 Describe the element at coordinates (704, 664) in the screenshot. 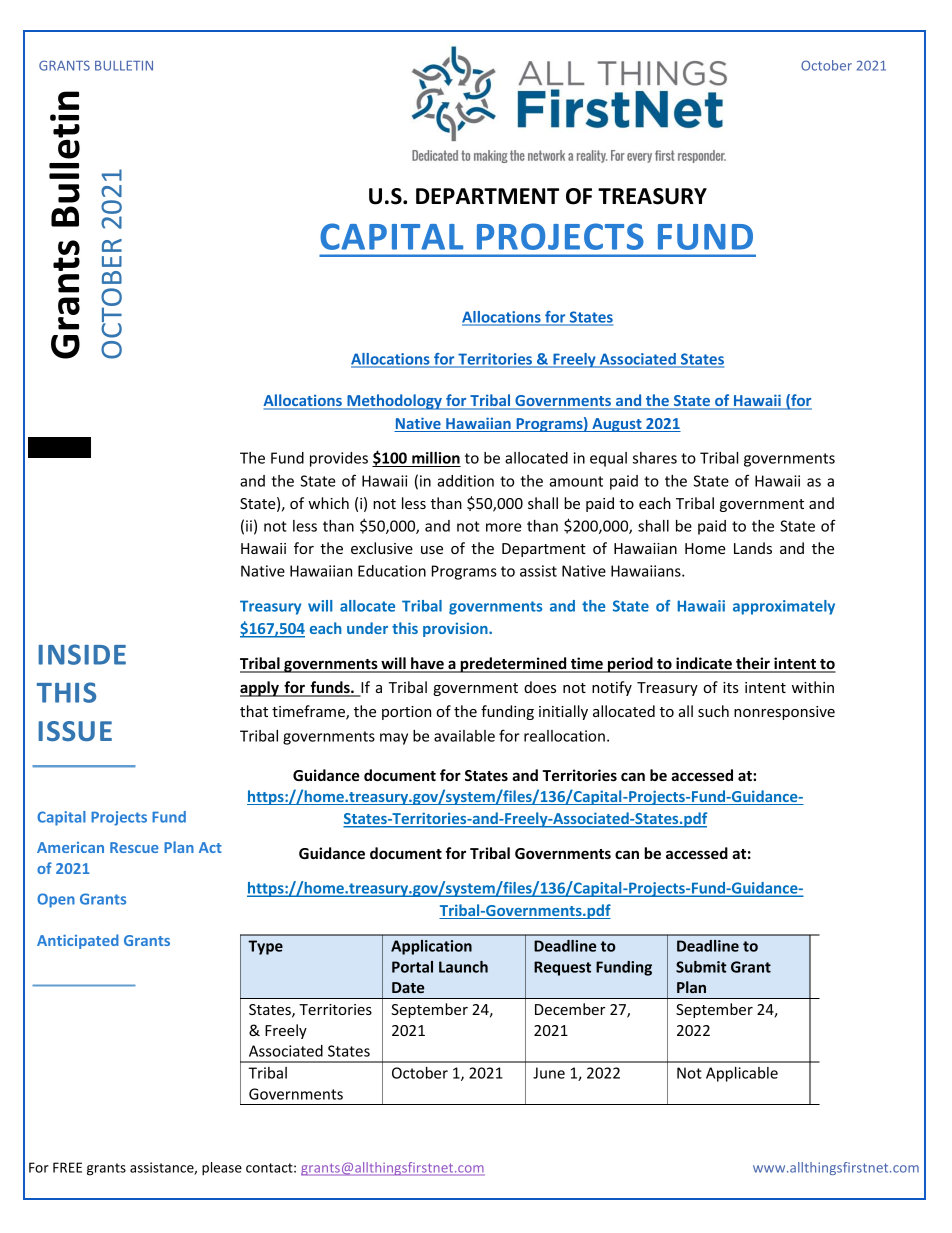

I see `indicate` at that location.
